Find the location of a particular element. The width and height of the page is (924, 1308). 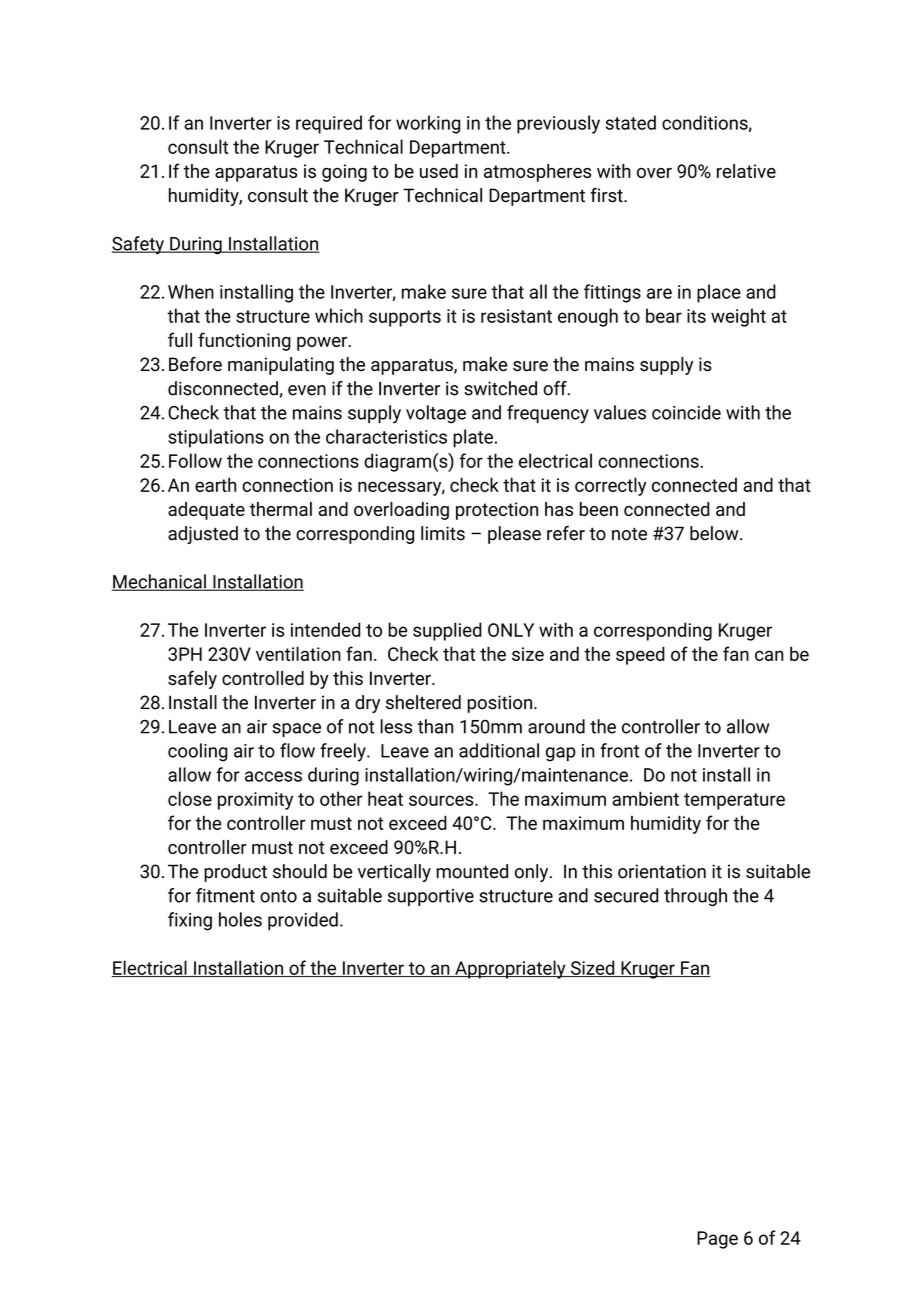

through is located at coordinates (695, 897).
